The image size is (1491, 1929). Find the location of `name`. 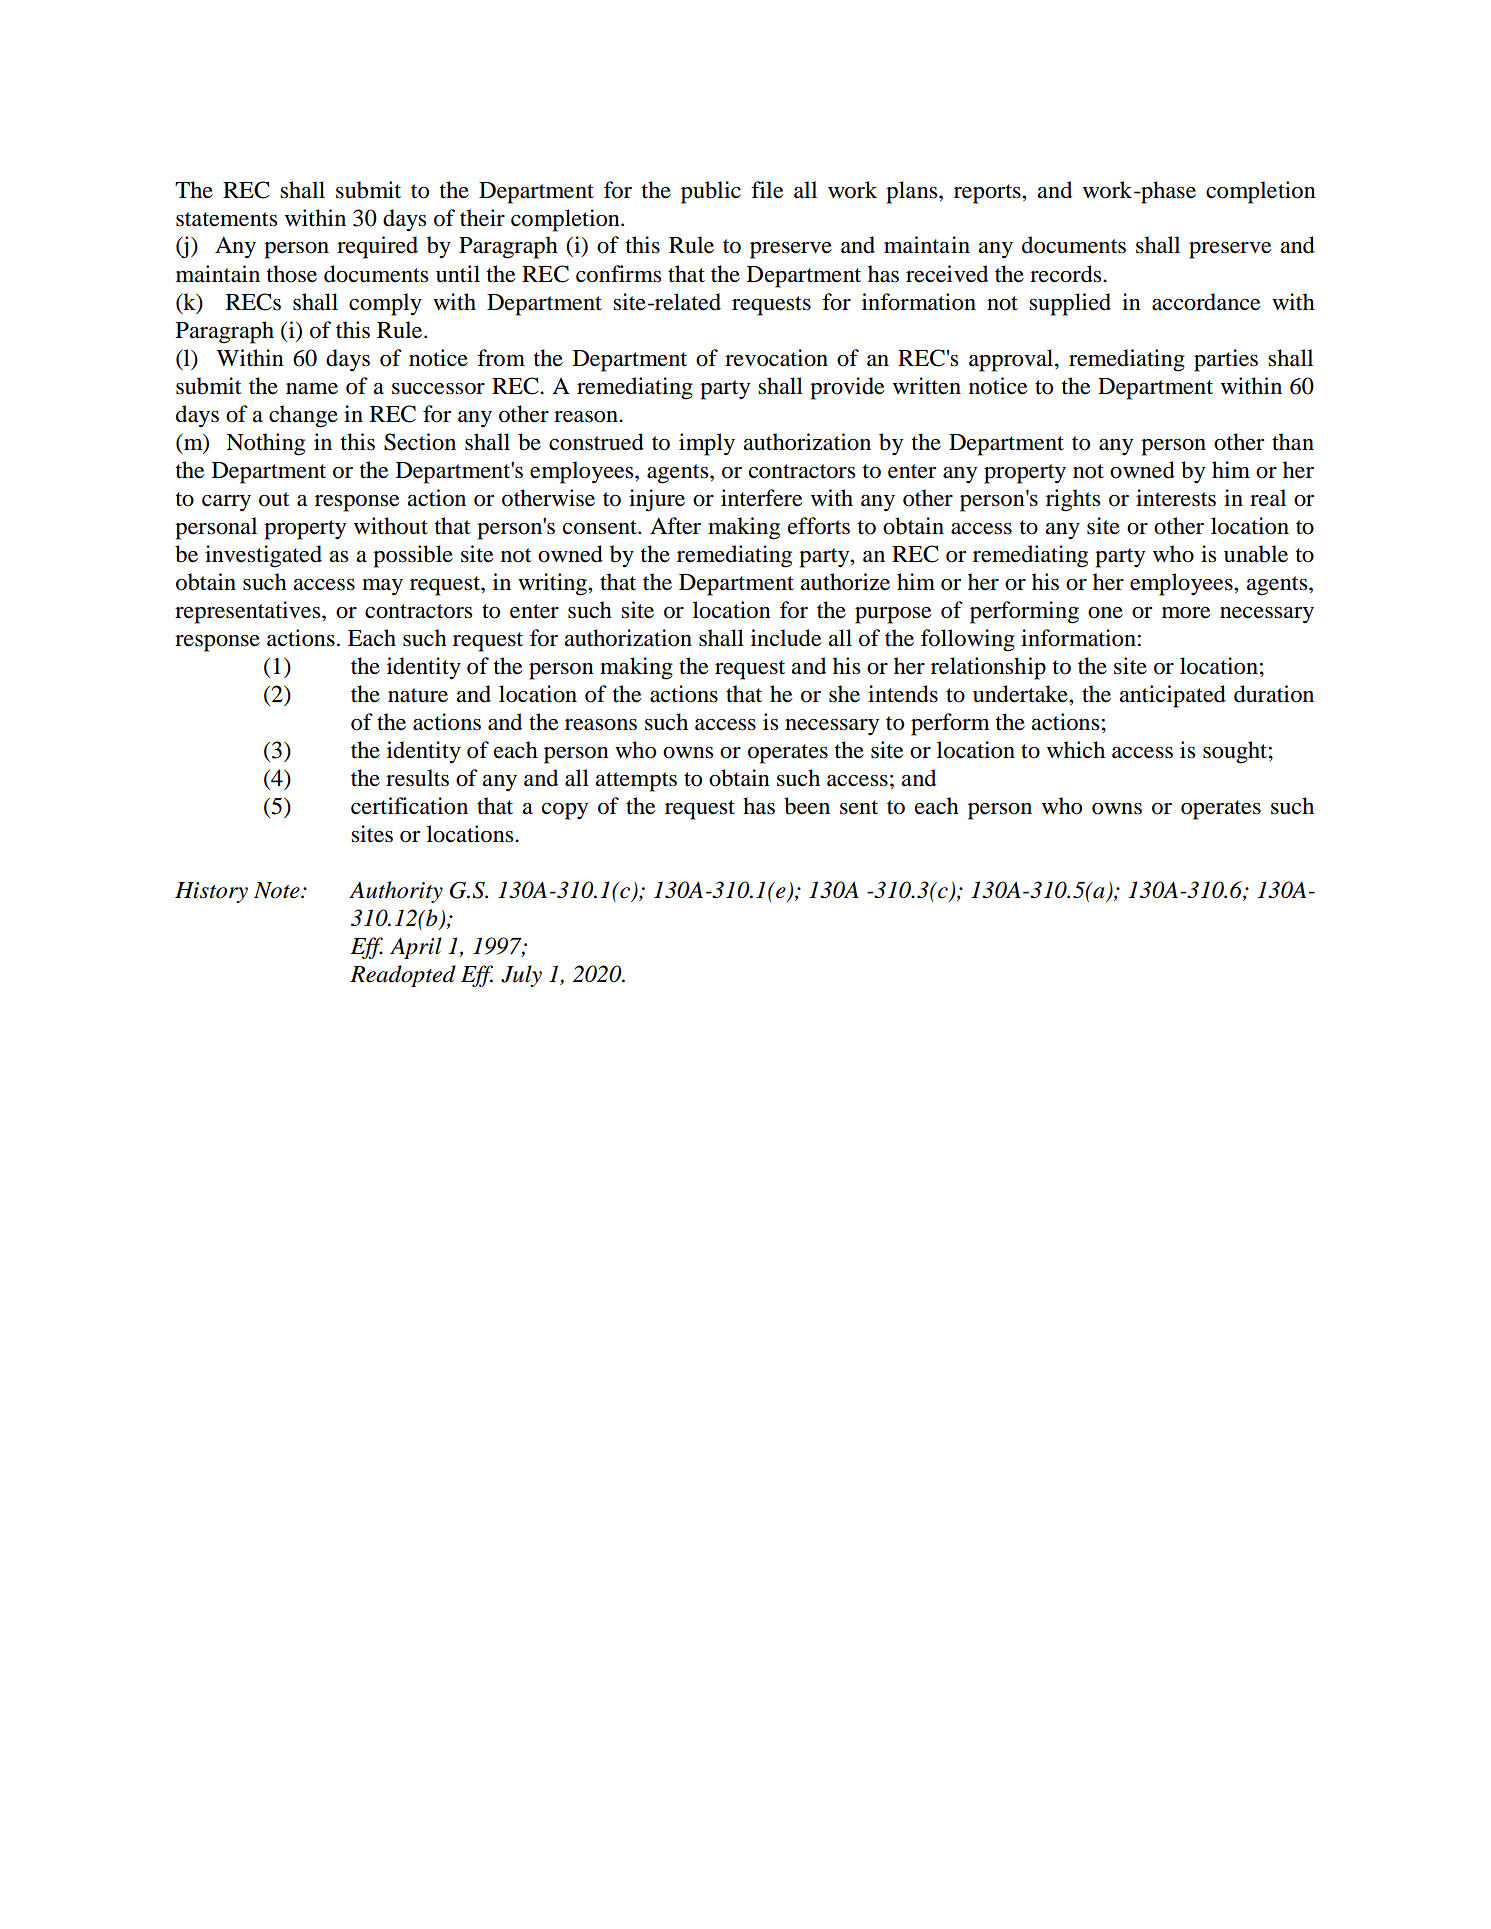

name is located at coordinates (312, 389).
